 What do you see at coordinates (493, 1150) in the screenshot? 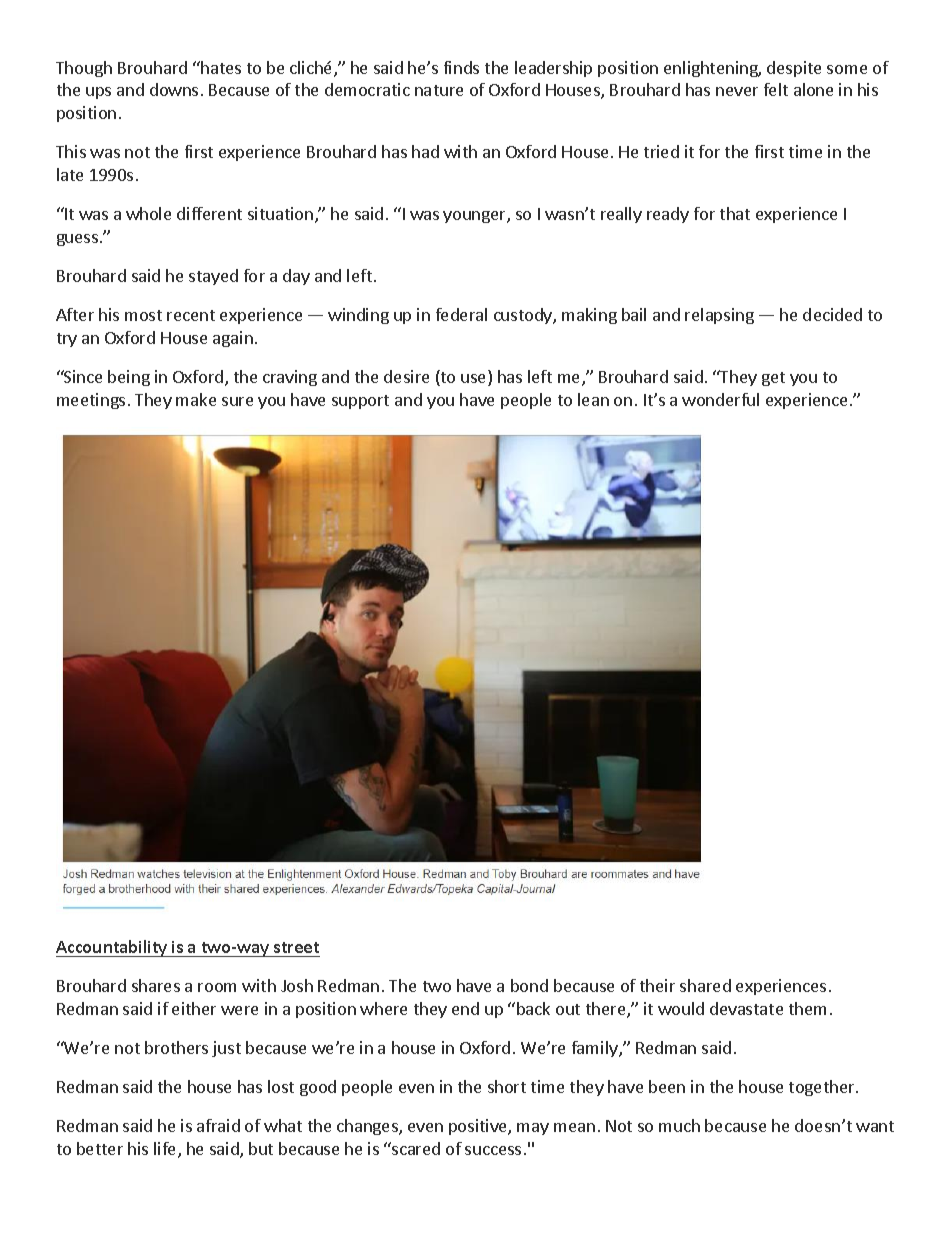
I see `success` at bounding box center [493, 1150].
